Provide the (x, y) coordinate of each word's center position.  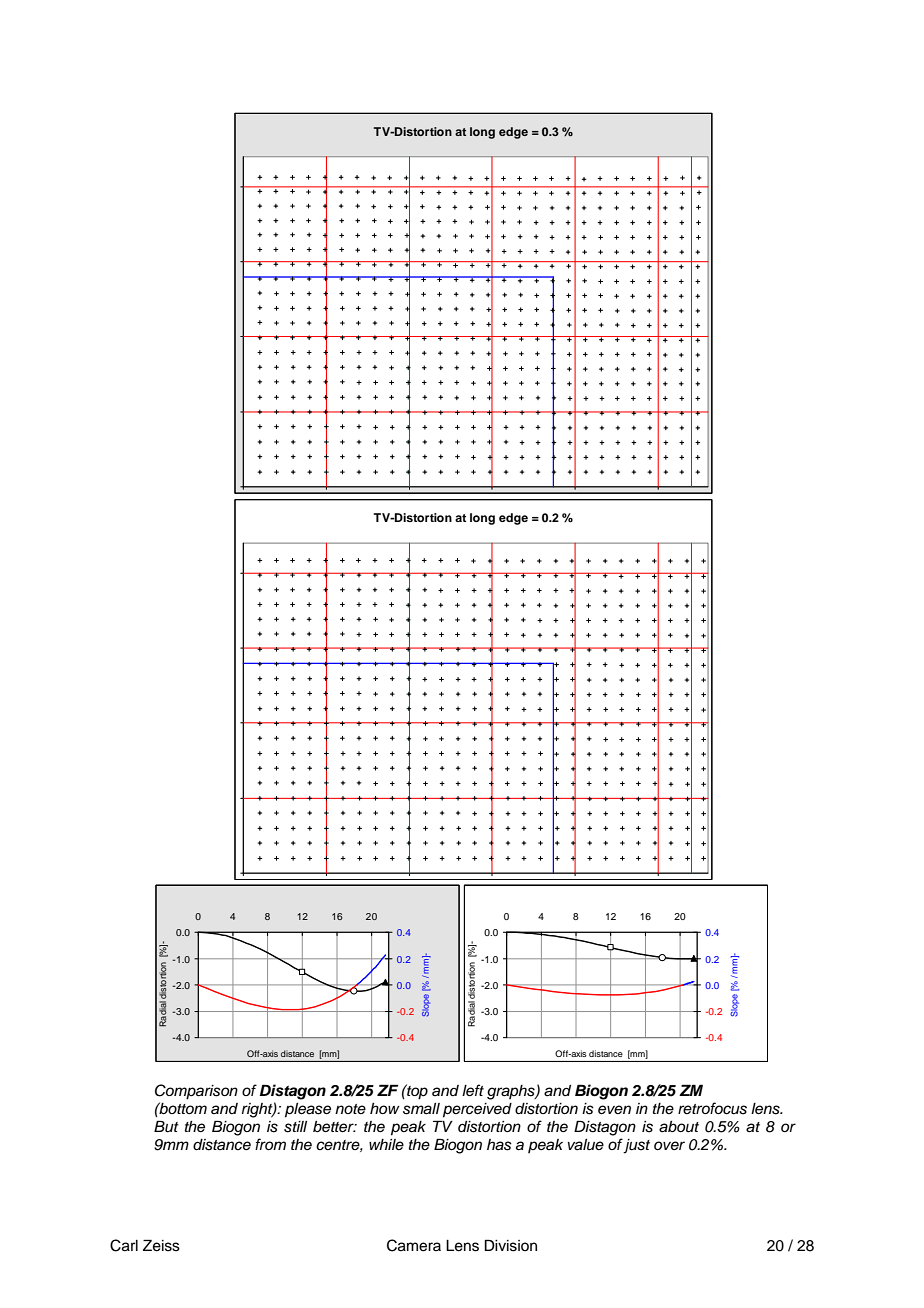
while (386, 1144)
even (614, 1110)
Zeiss (161, 1245)
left (473, 1090)
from (270, 1144)
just (635, 1146)
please (308, 1110)
